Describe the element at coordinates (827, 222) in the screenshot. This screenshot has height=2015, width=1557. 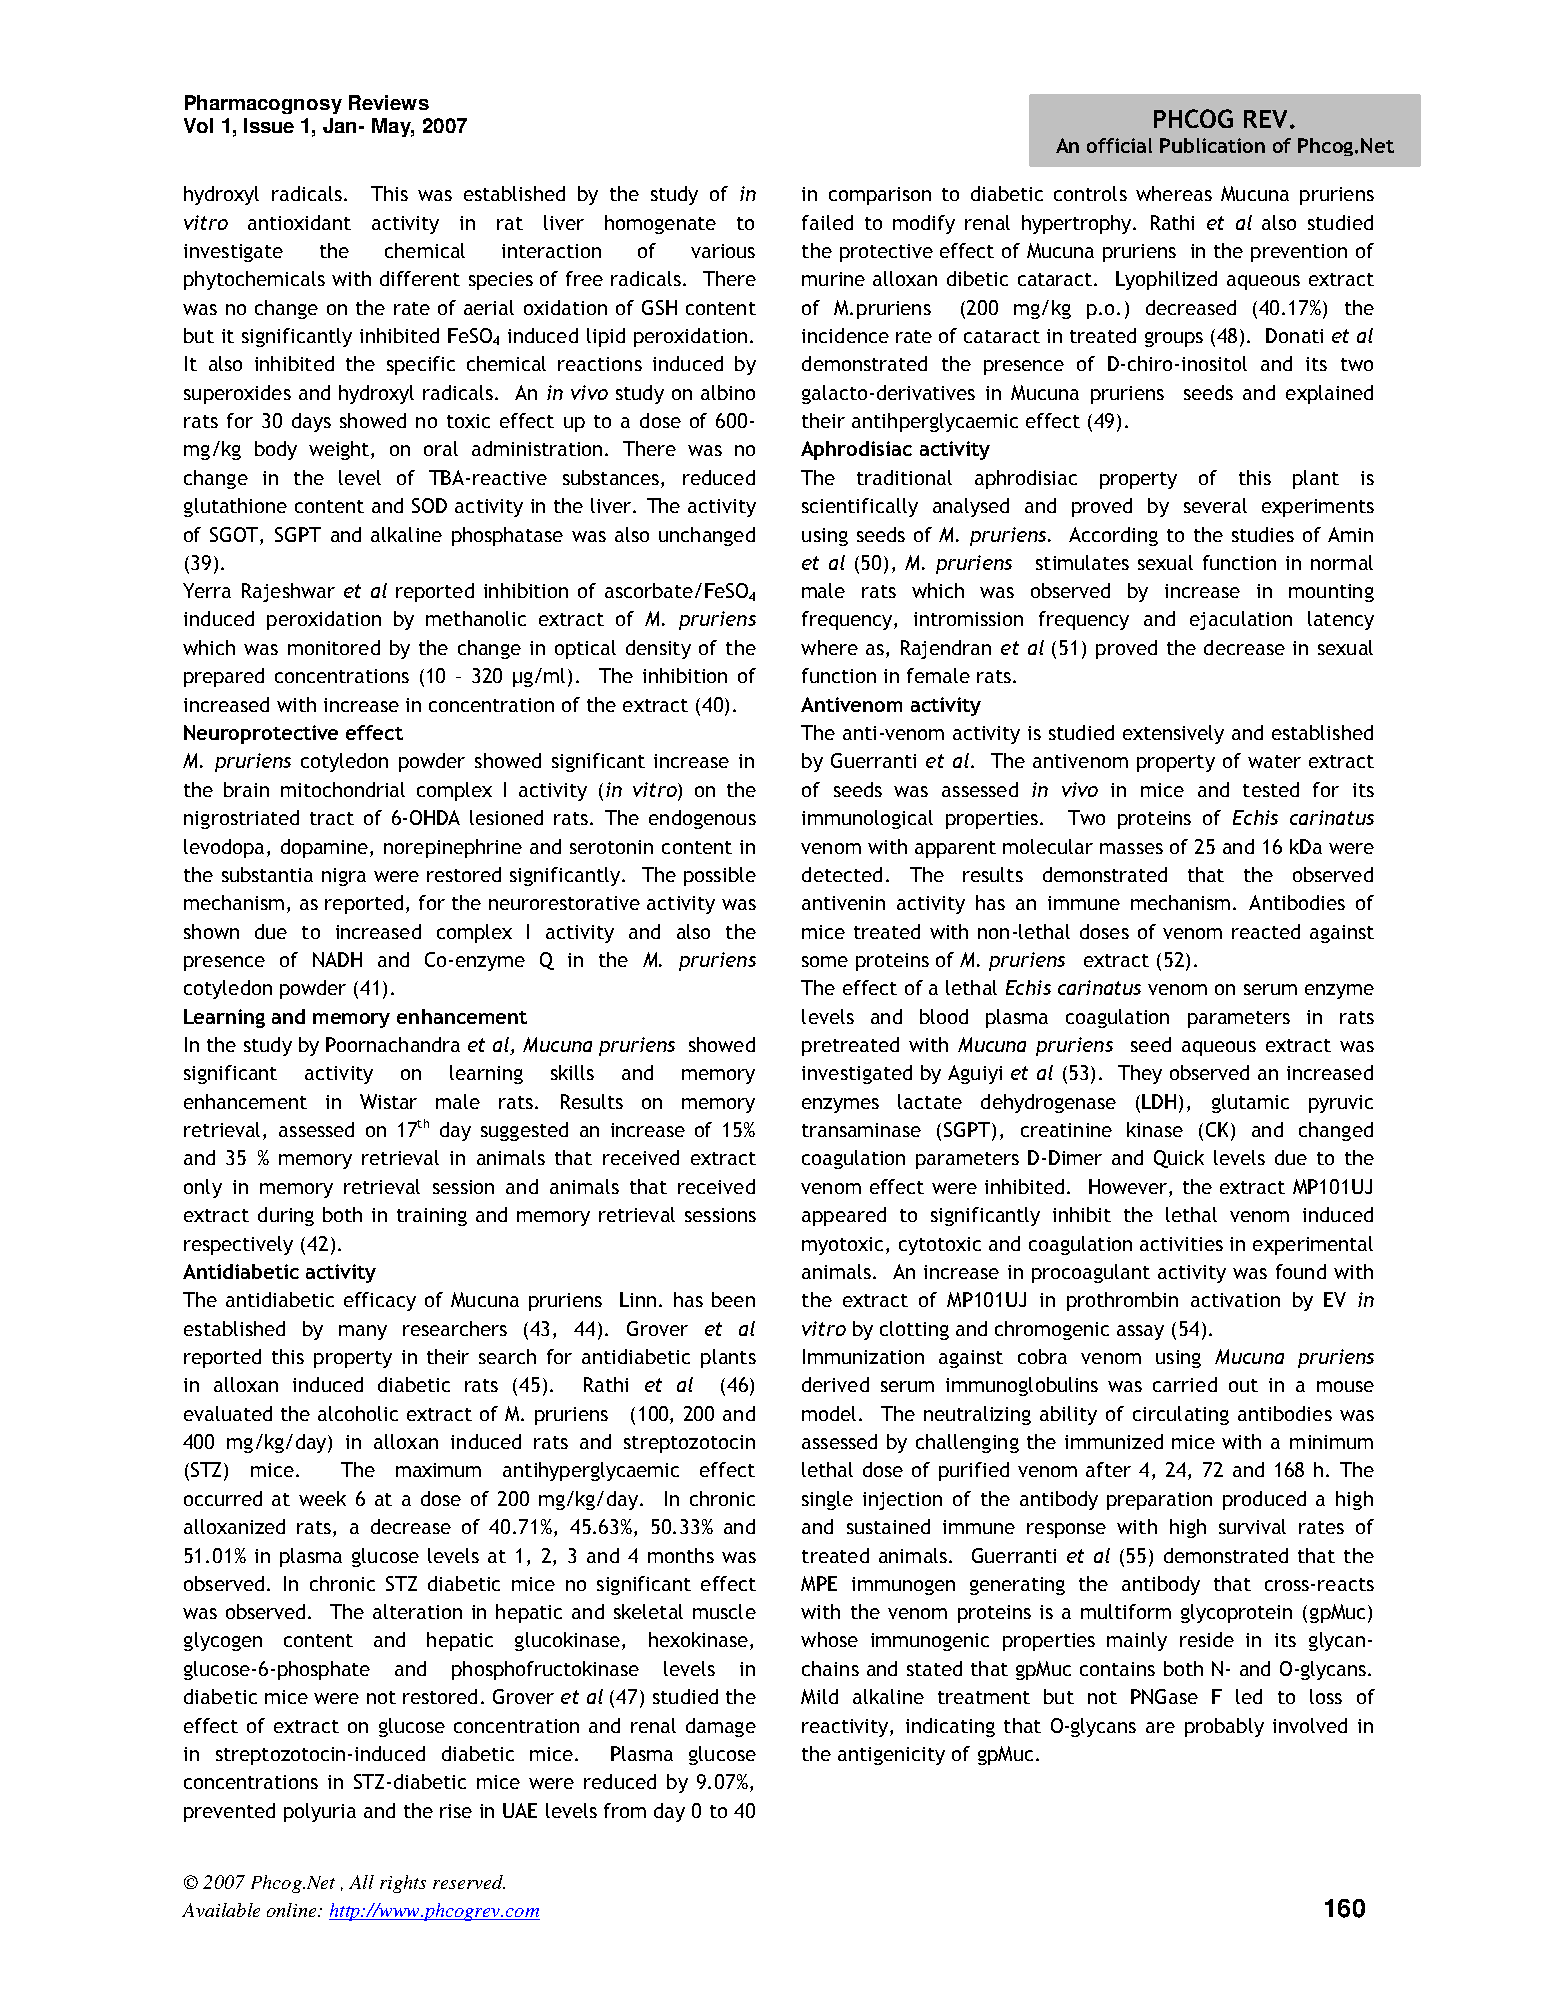
I see `failed` at that location.
